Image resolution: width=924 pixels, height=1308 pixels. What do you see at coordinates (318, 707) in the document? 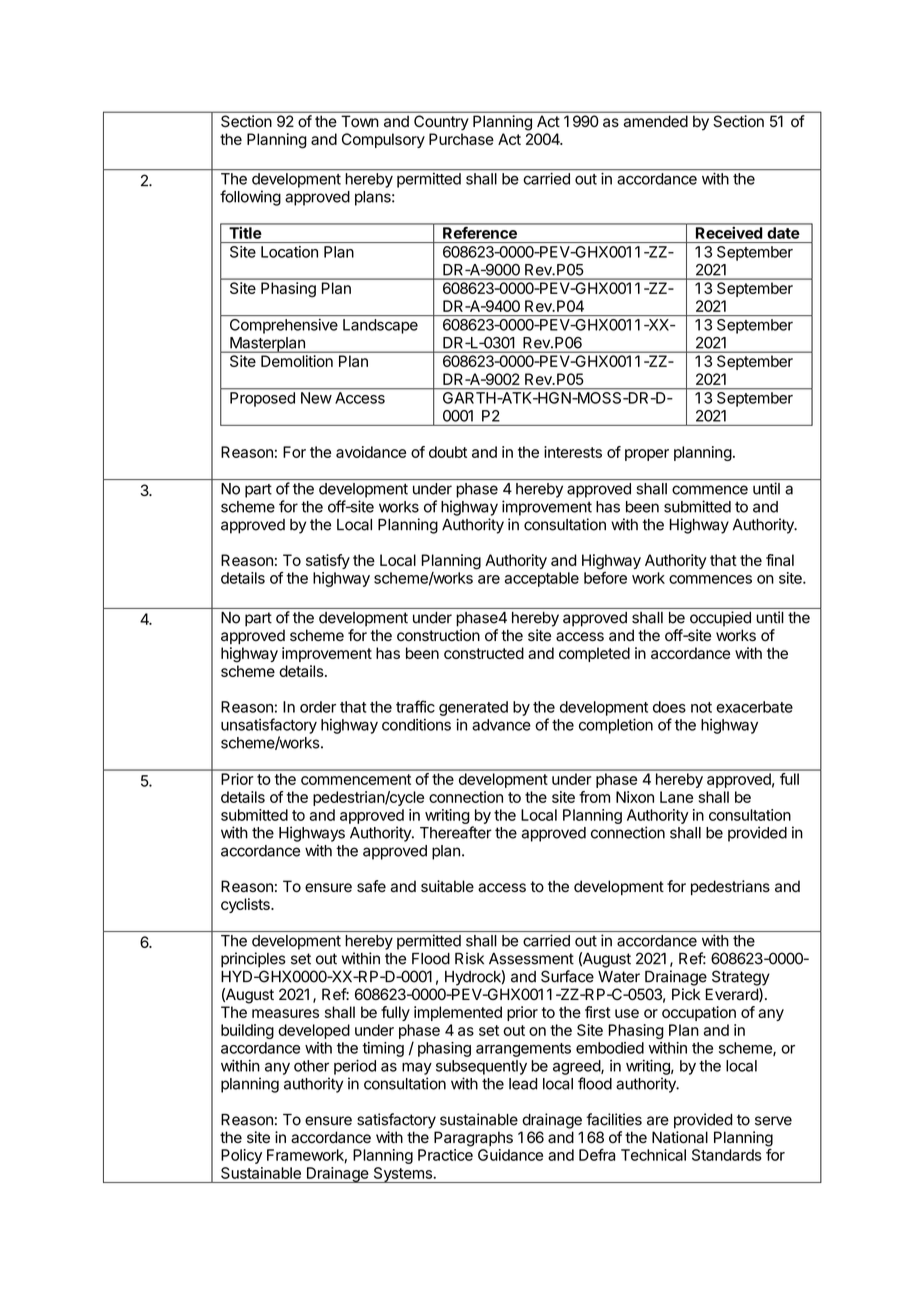
I see `order` at bounding box center [318, 707].
